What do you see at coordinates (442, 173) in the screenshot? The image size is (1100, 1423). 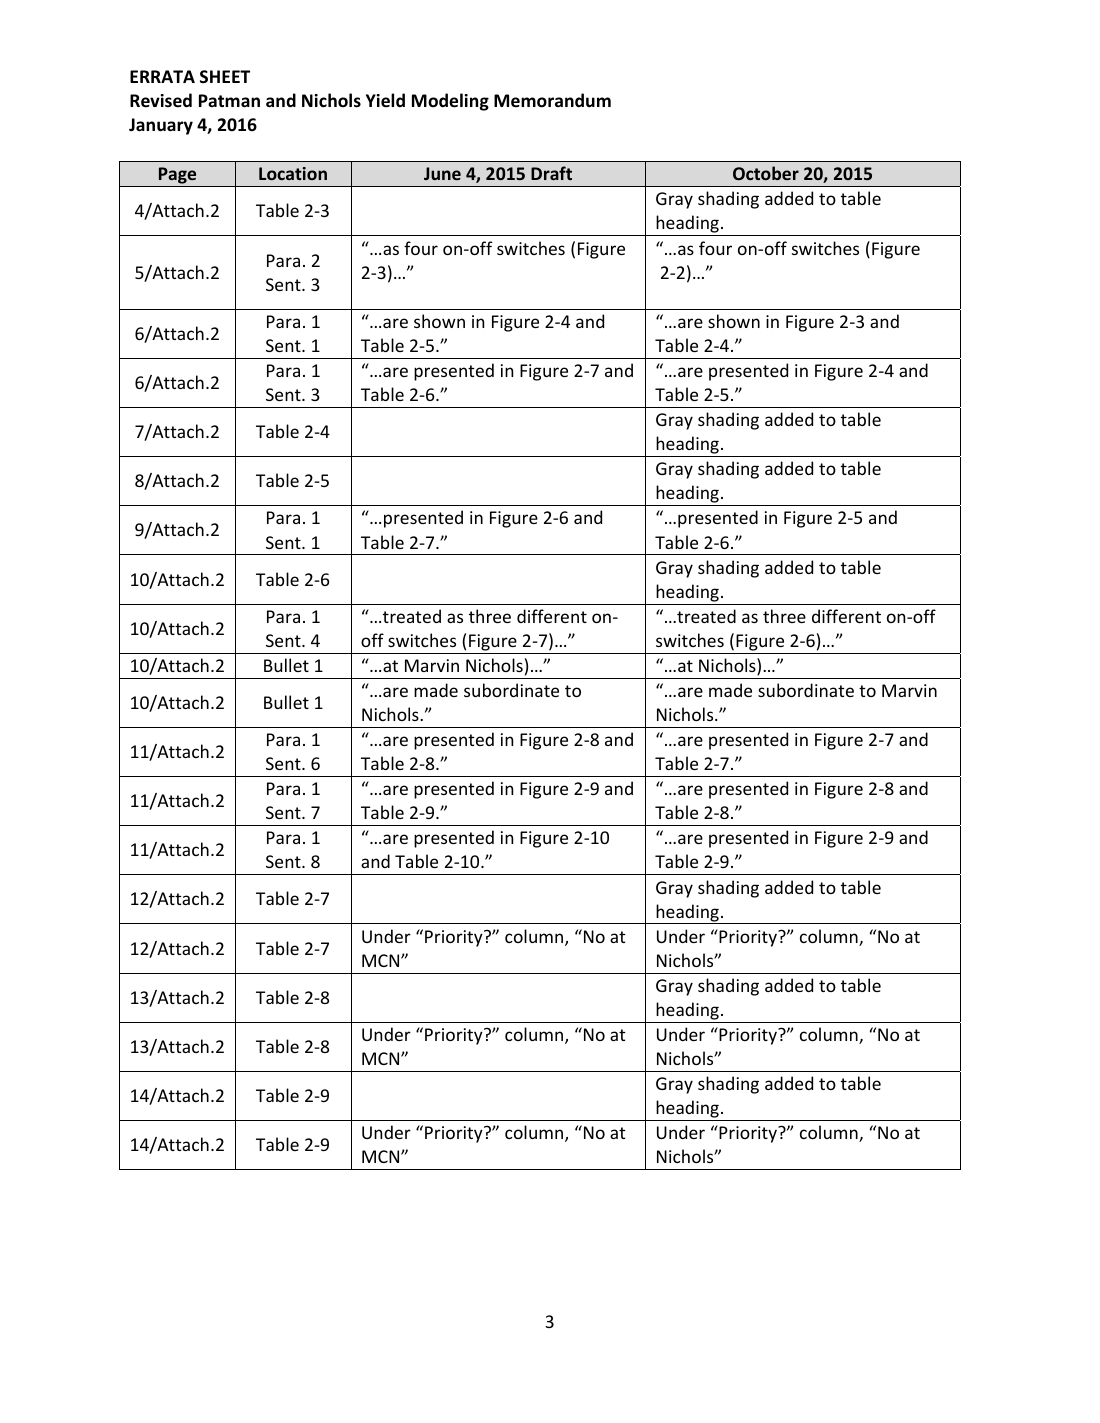 I see `June` at bounding box center [442, 173].
